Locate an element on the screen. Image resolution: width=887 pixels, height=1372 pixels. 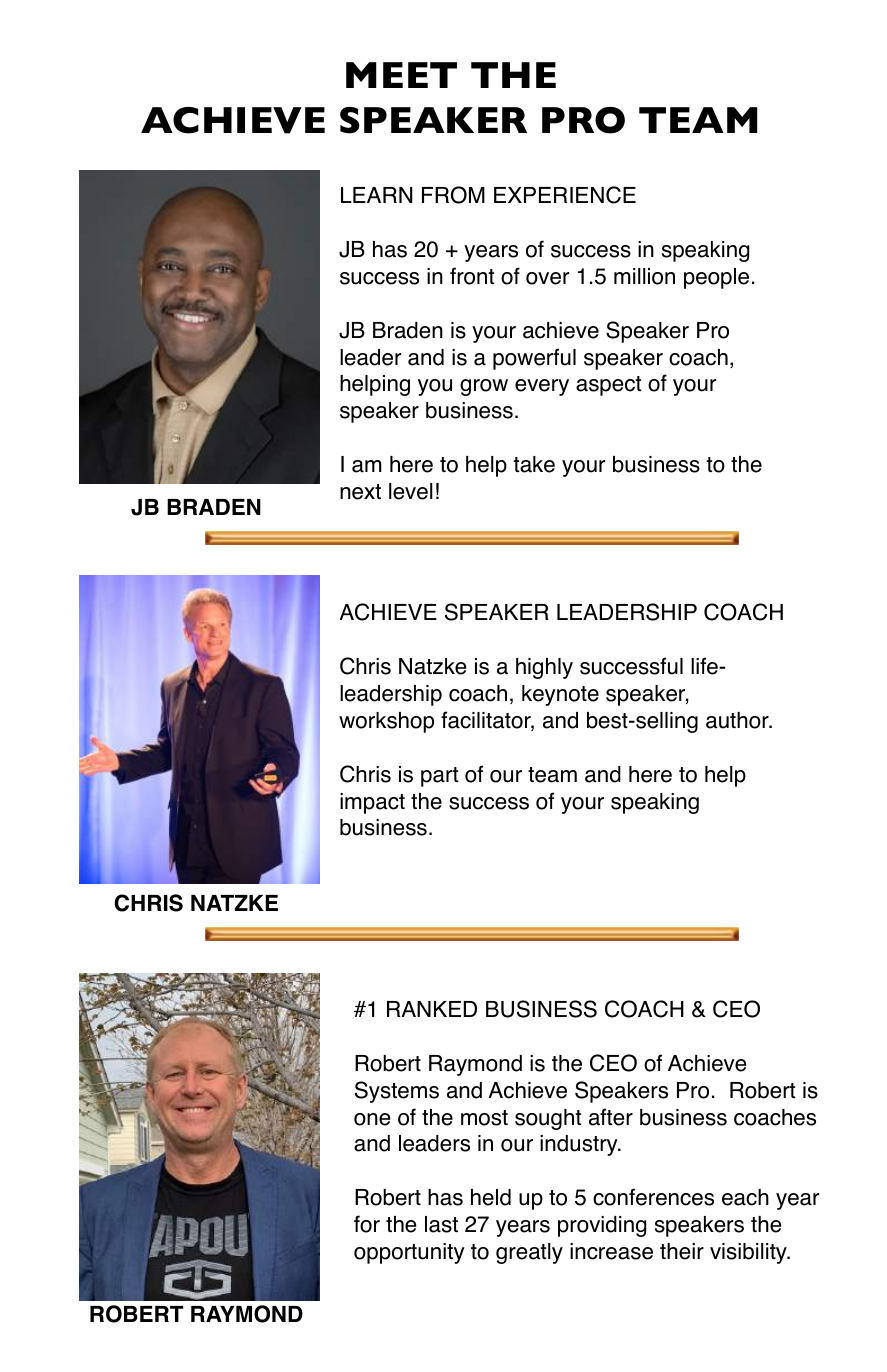
author is located at coordinates (738, 720).
